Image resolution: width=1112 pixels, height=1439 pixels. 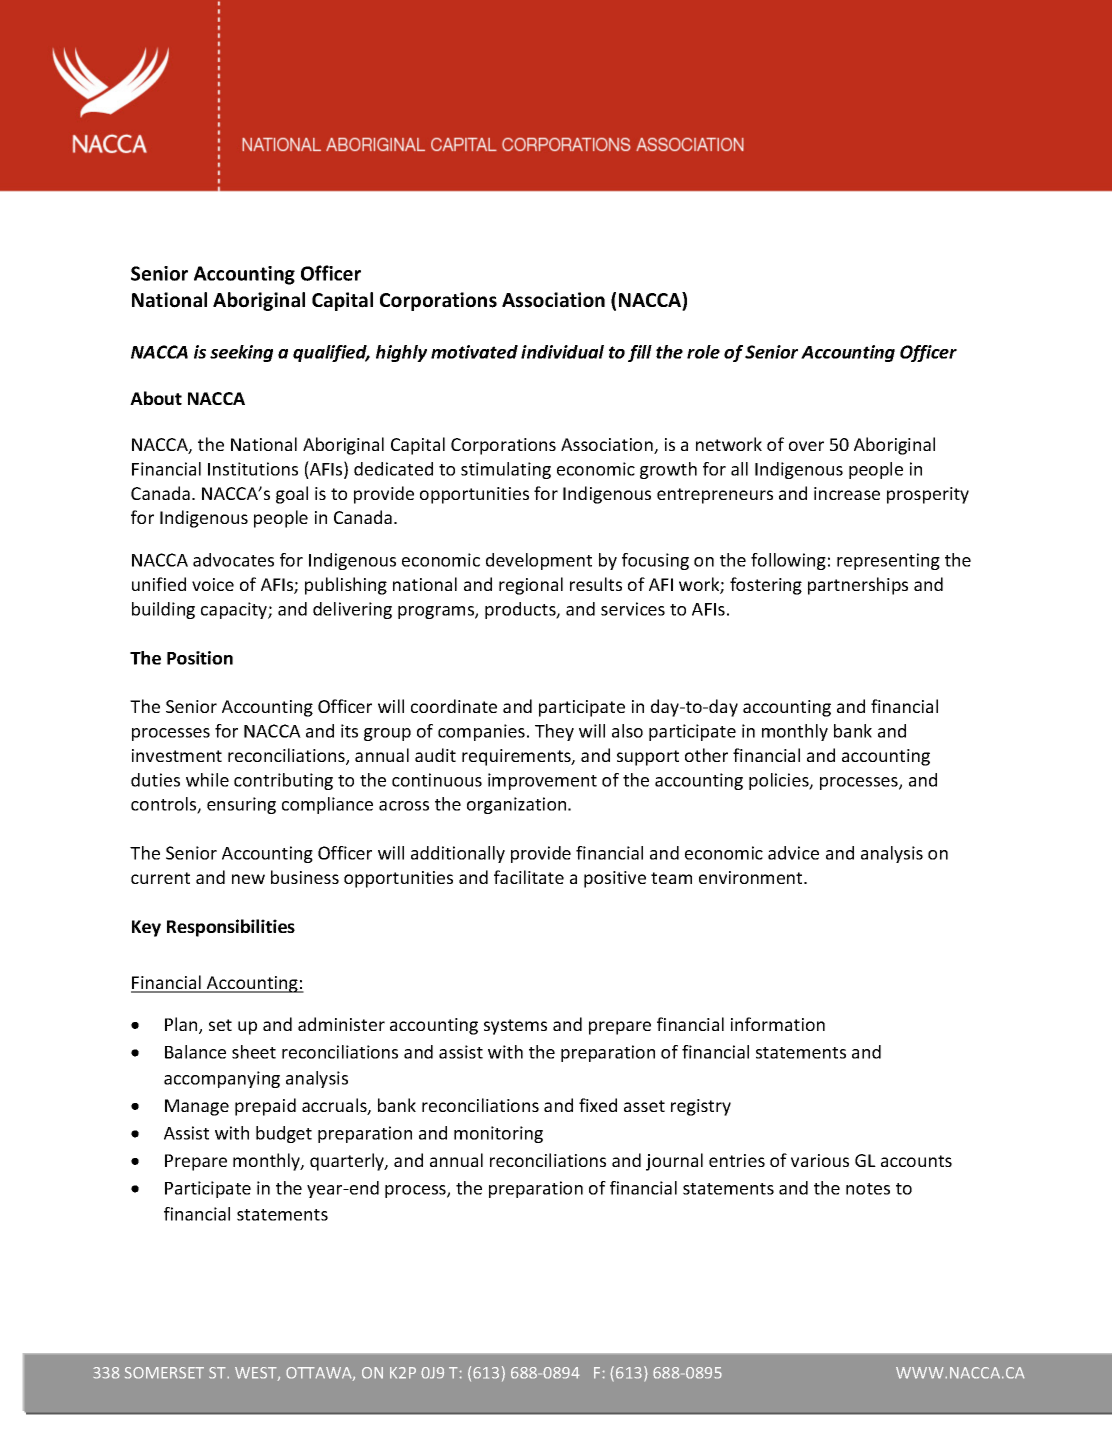 What do you see at coordinates (806, 446) in the screenshot?
I see `over` at bounding box center [806, 446].
